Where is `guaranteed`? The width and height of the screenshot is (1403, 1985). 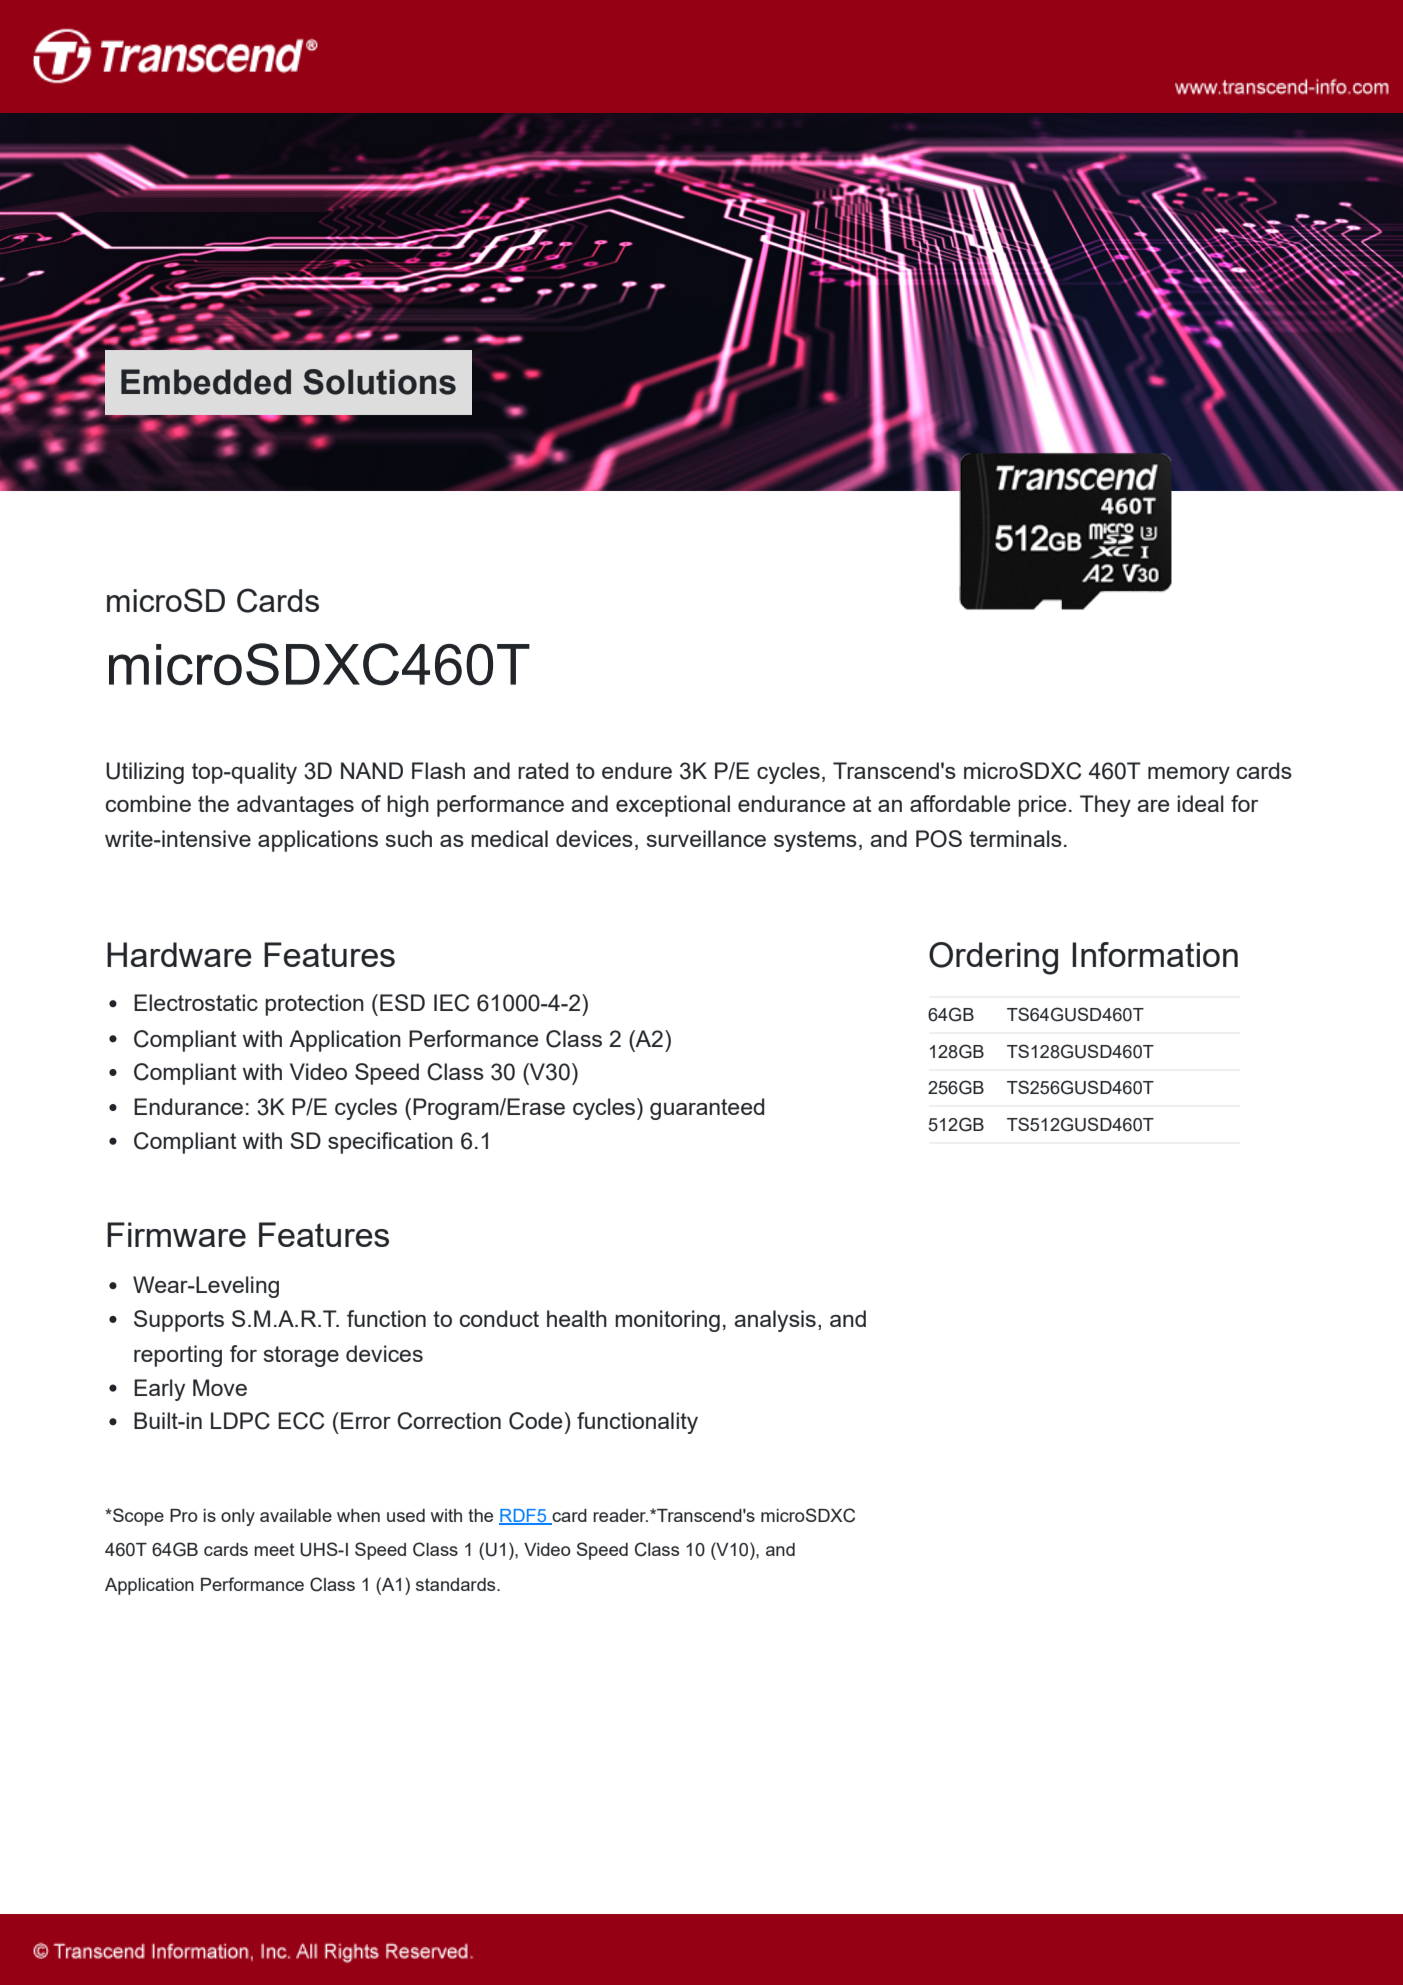
guaranteed is located at coordinates (707, 1109).
